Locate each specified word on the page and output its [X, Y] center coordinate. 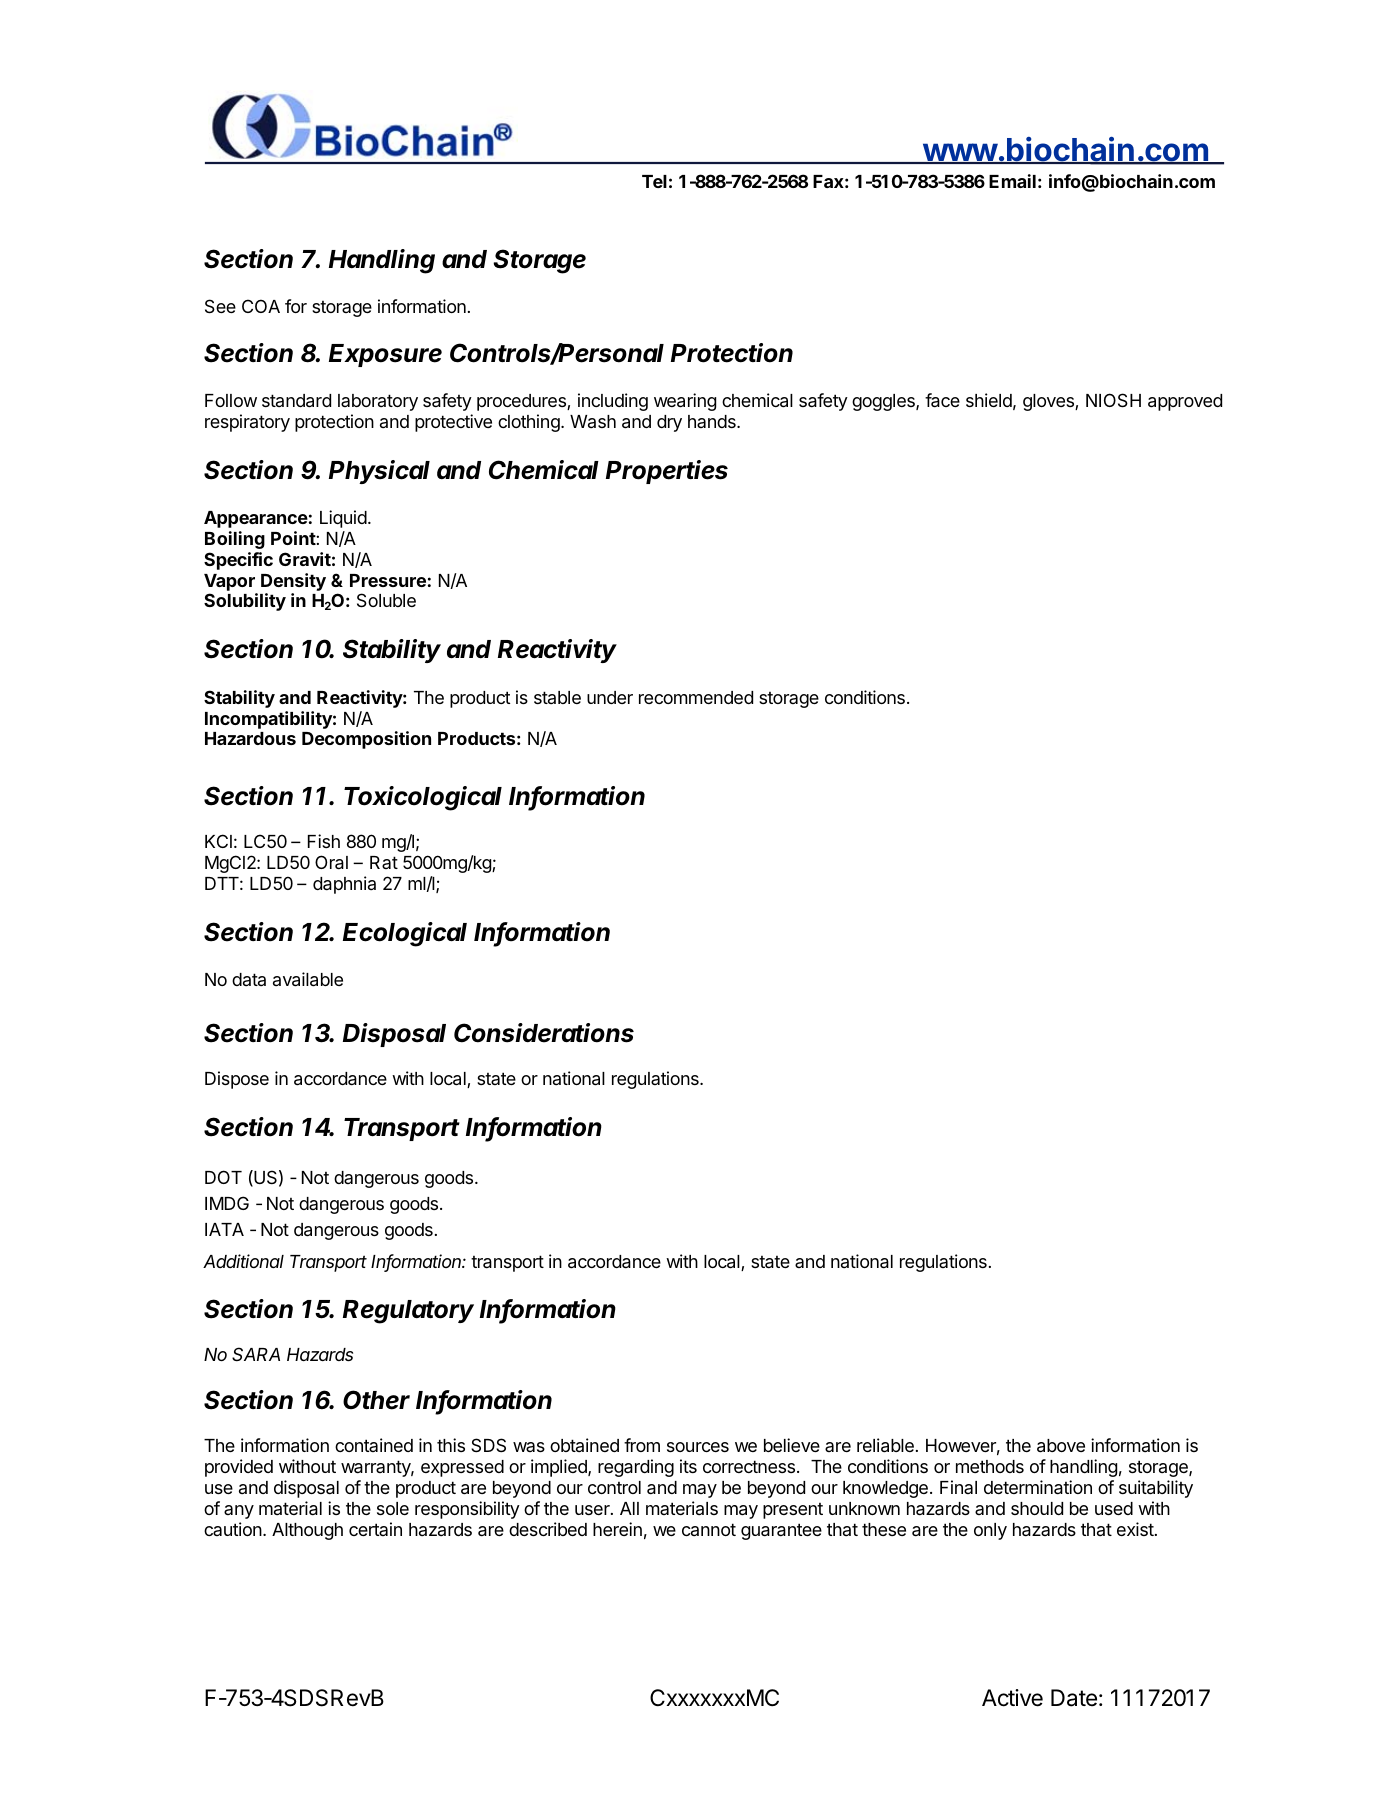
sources [698, 1447]
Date [1074, 1698]
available [308, 979]
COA [261, 306]
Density [293, 583]
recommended [696, 697]
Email [1012, 181]
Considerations [544, 1033]
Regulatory [408, 1312]
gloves [1049, 402]
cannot [709, 1529]
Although [307, 1531]
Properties [667, 472]
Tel [654, 181]
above [1061, 1446]
